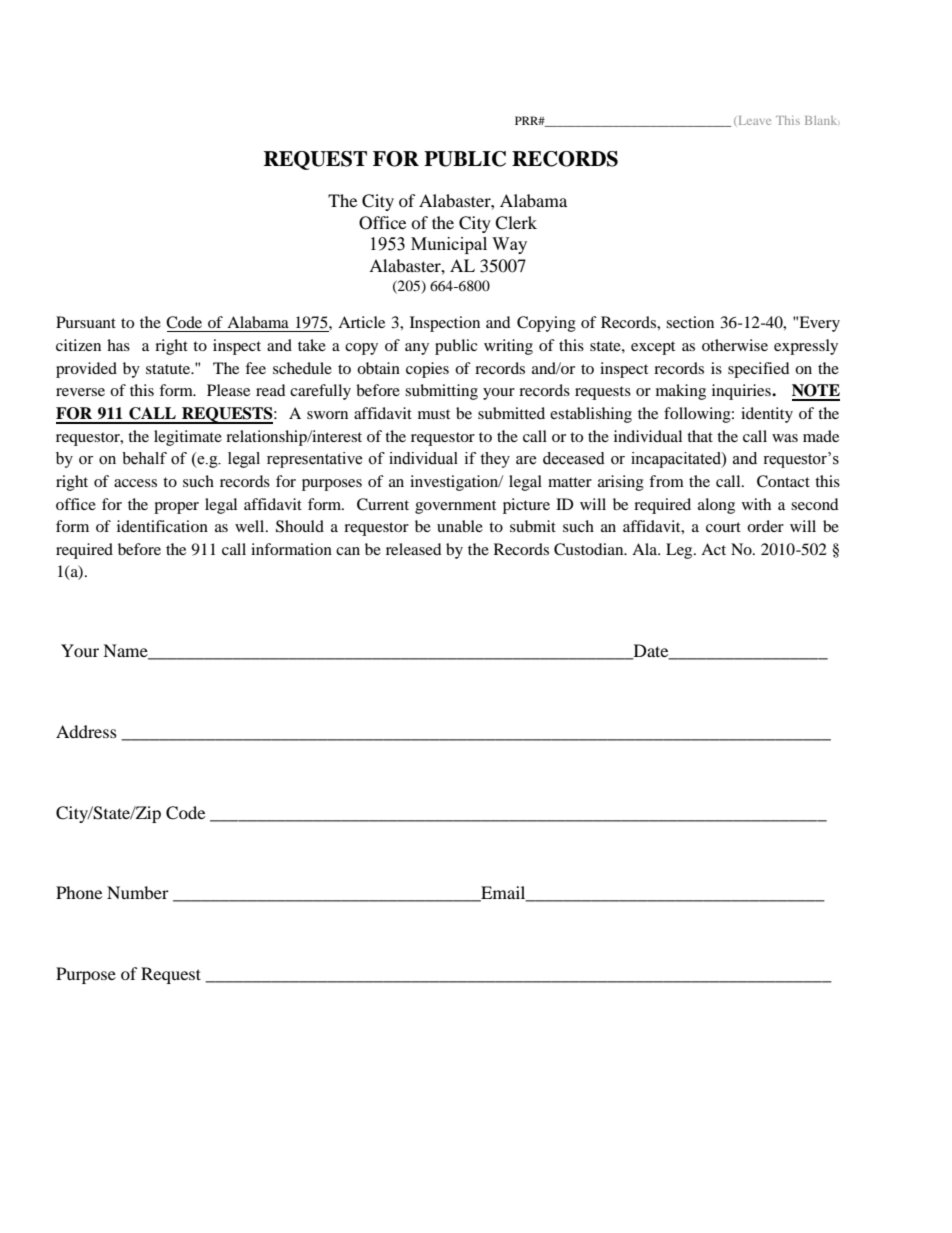 This image has width=952, height=1233. I want to click on proper, so click(176, 508).
